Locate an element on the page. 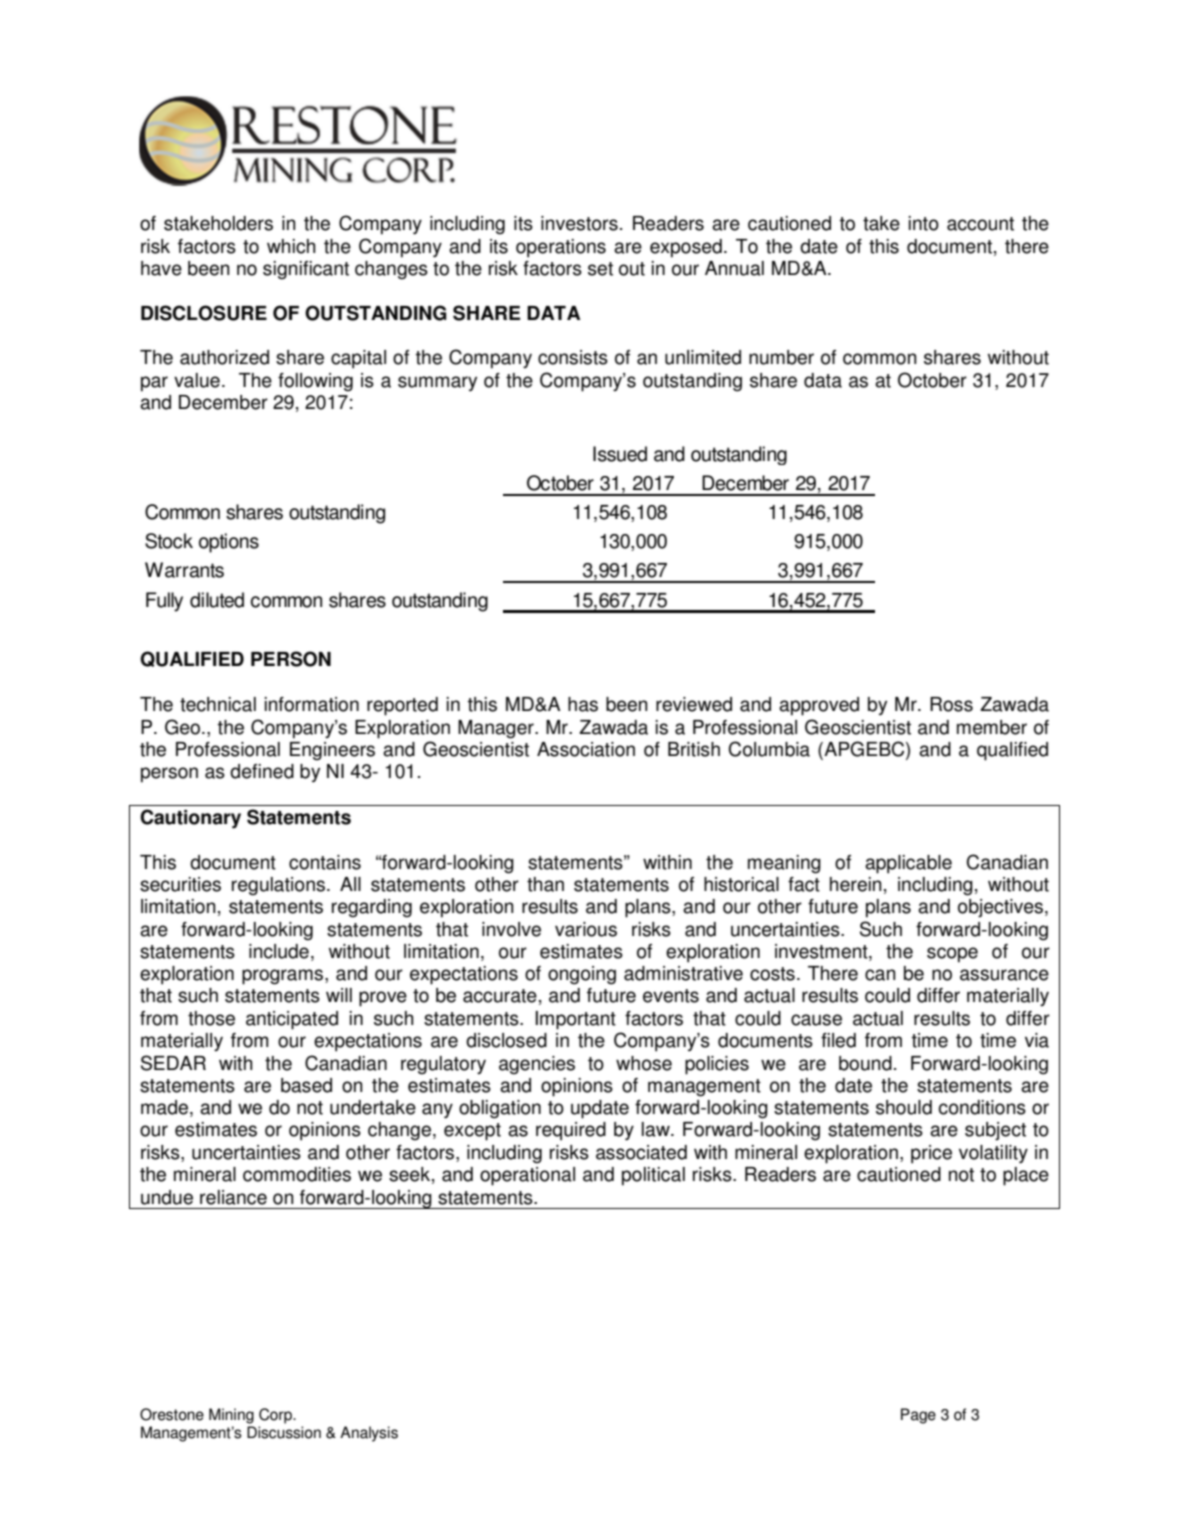 Image resolution: width=1189 pixels, height=1538 pixels. which is located at coordinates (291, 246).
